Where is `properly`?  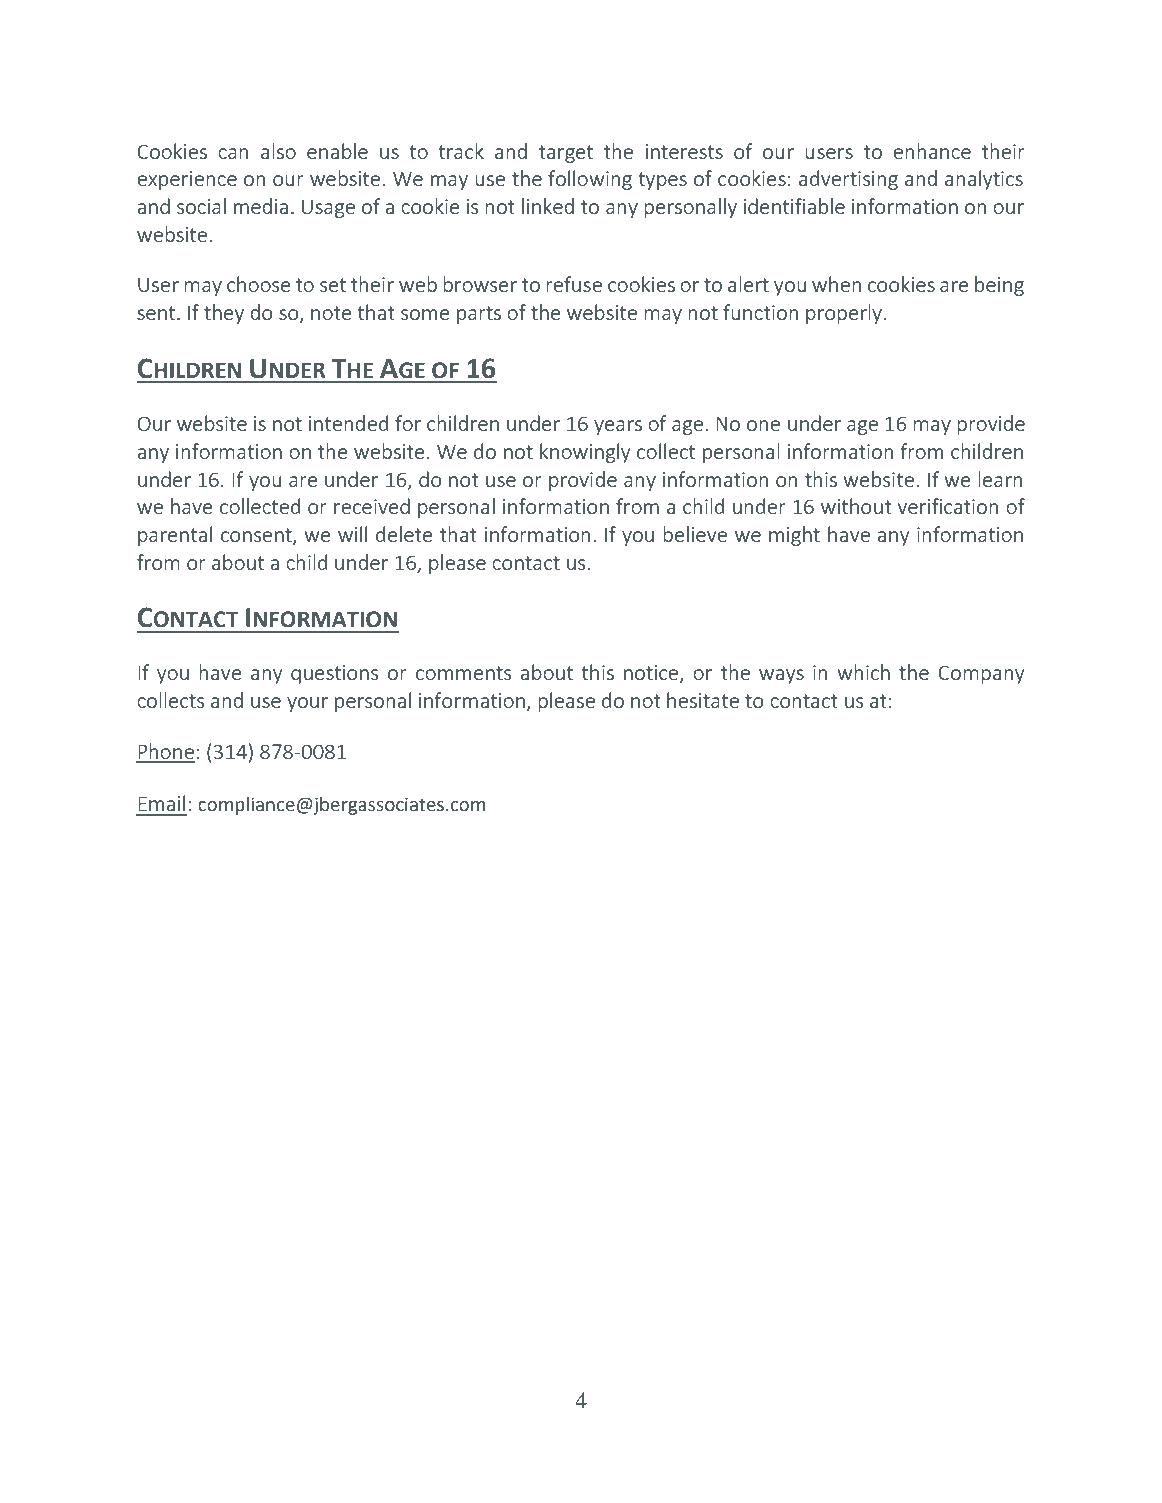 properly is located at coordinates (845, 314).
